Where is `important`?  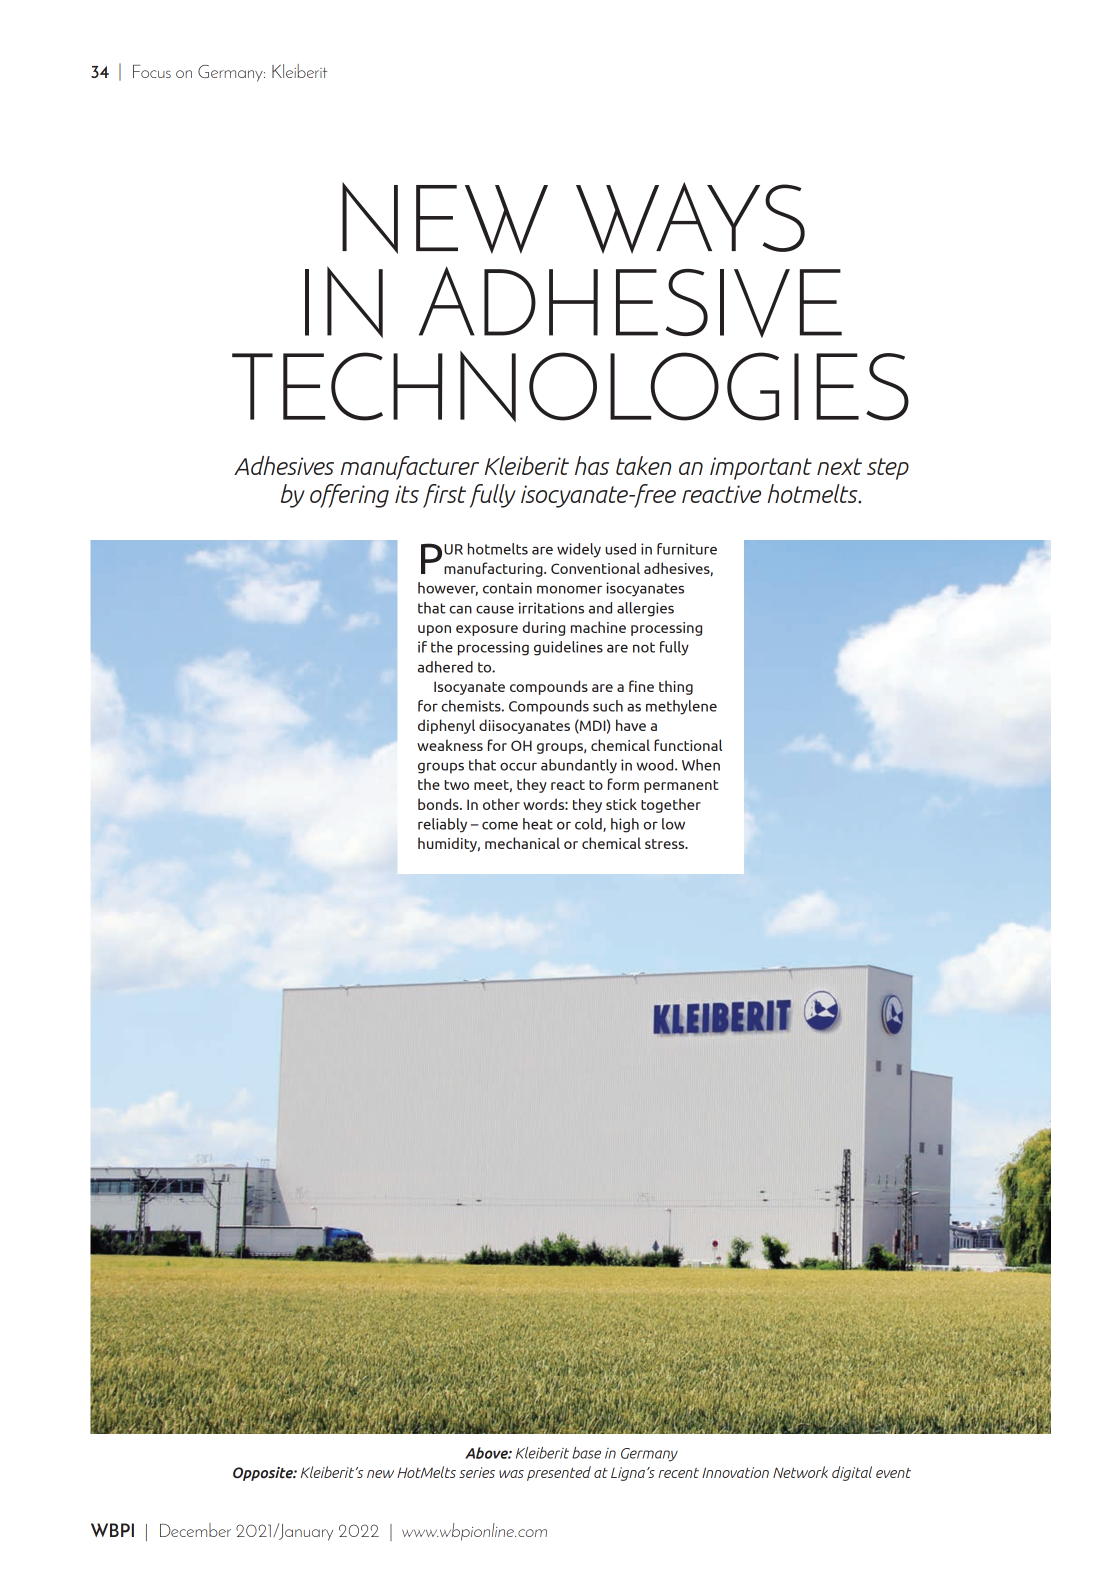 important is located at coordinates (761, 468).
